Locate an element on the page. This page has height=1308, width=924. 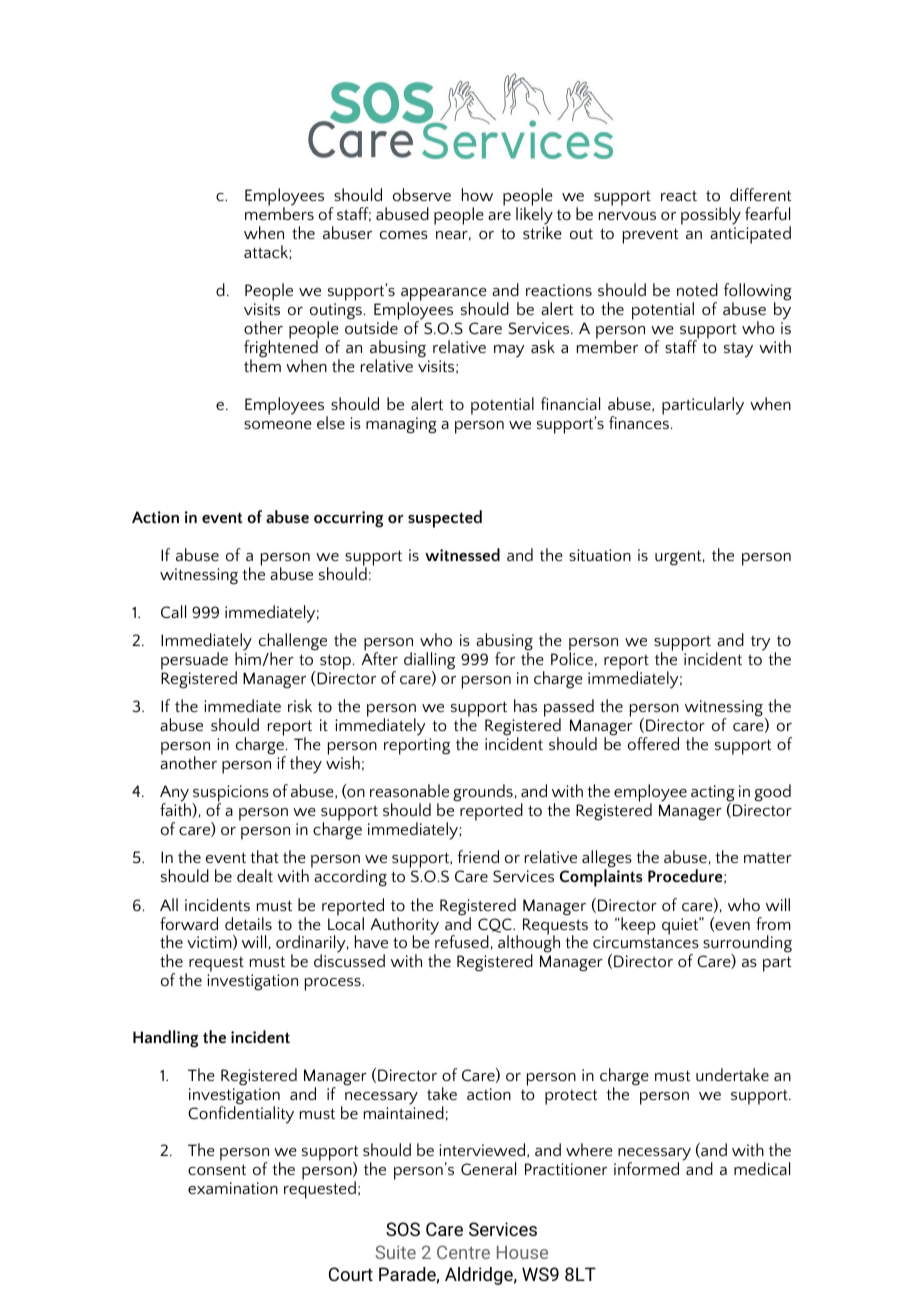
suspicions is located at coordinates (230, 795).
